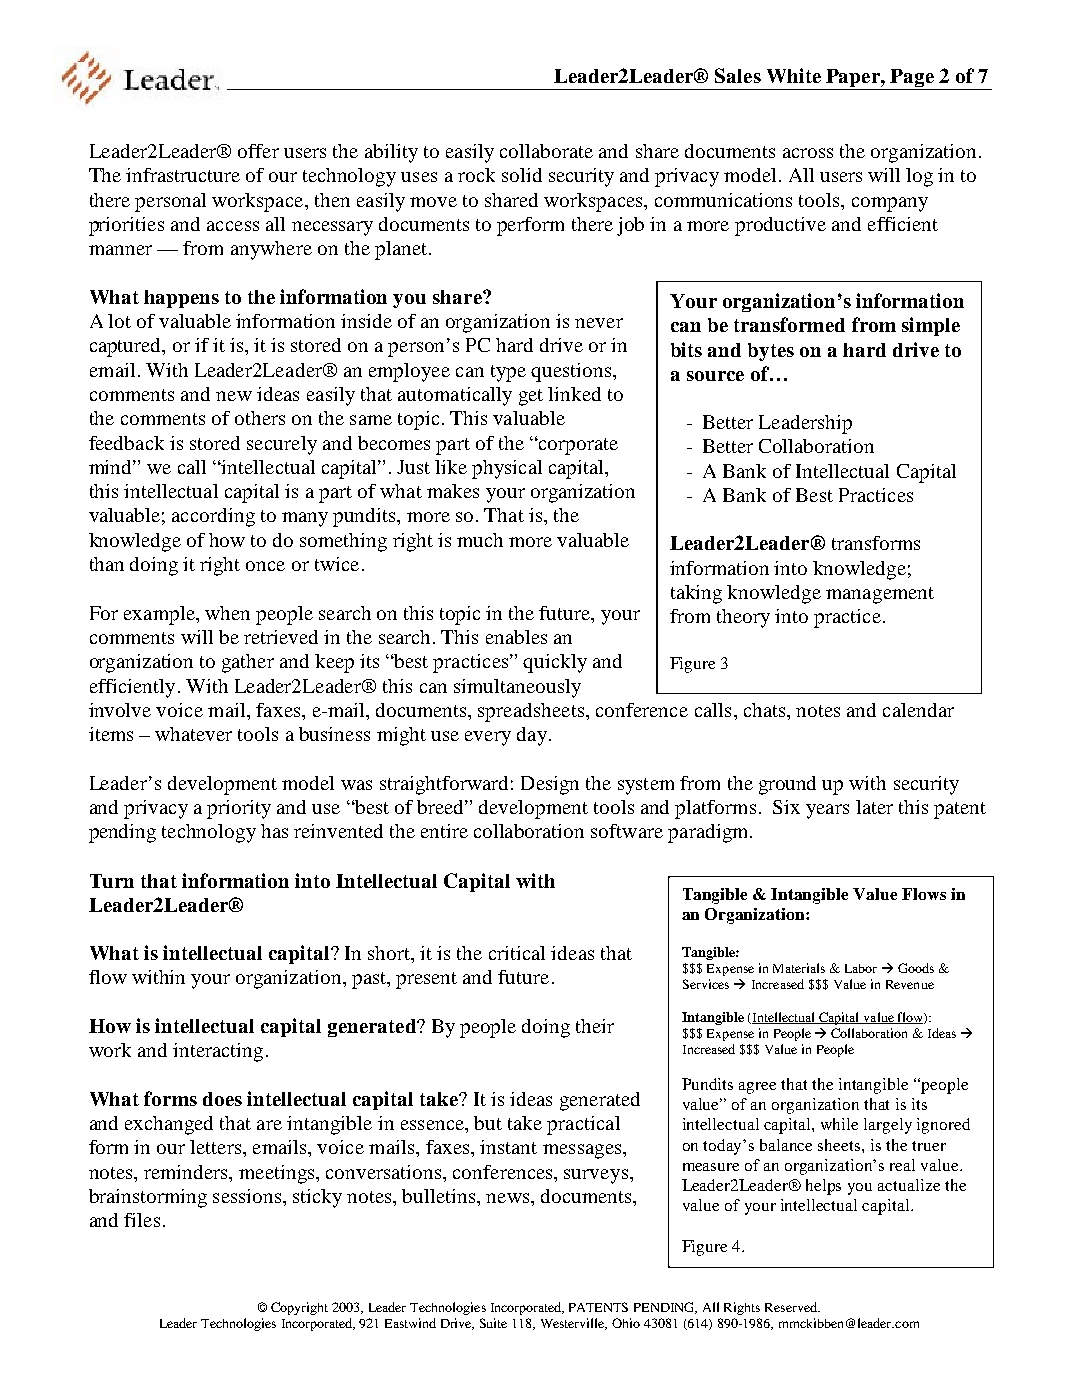  I want to click on physical, so click(507, 469).
